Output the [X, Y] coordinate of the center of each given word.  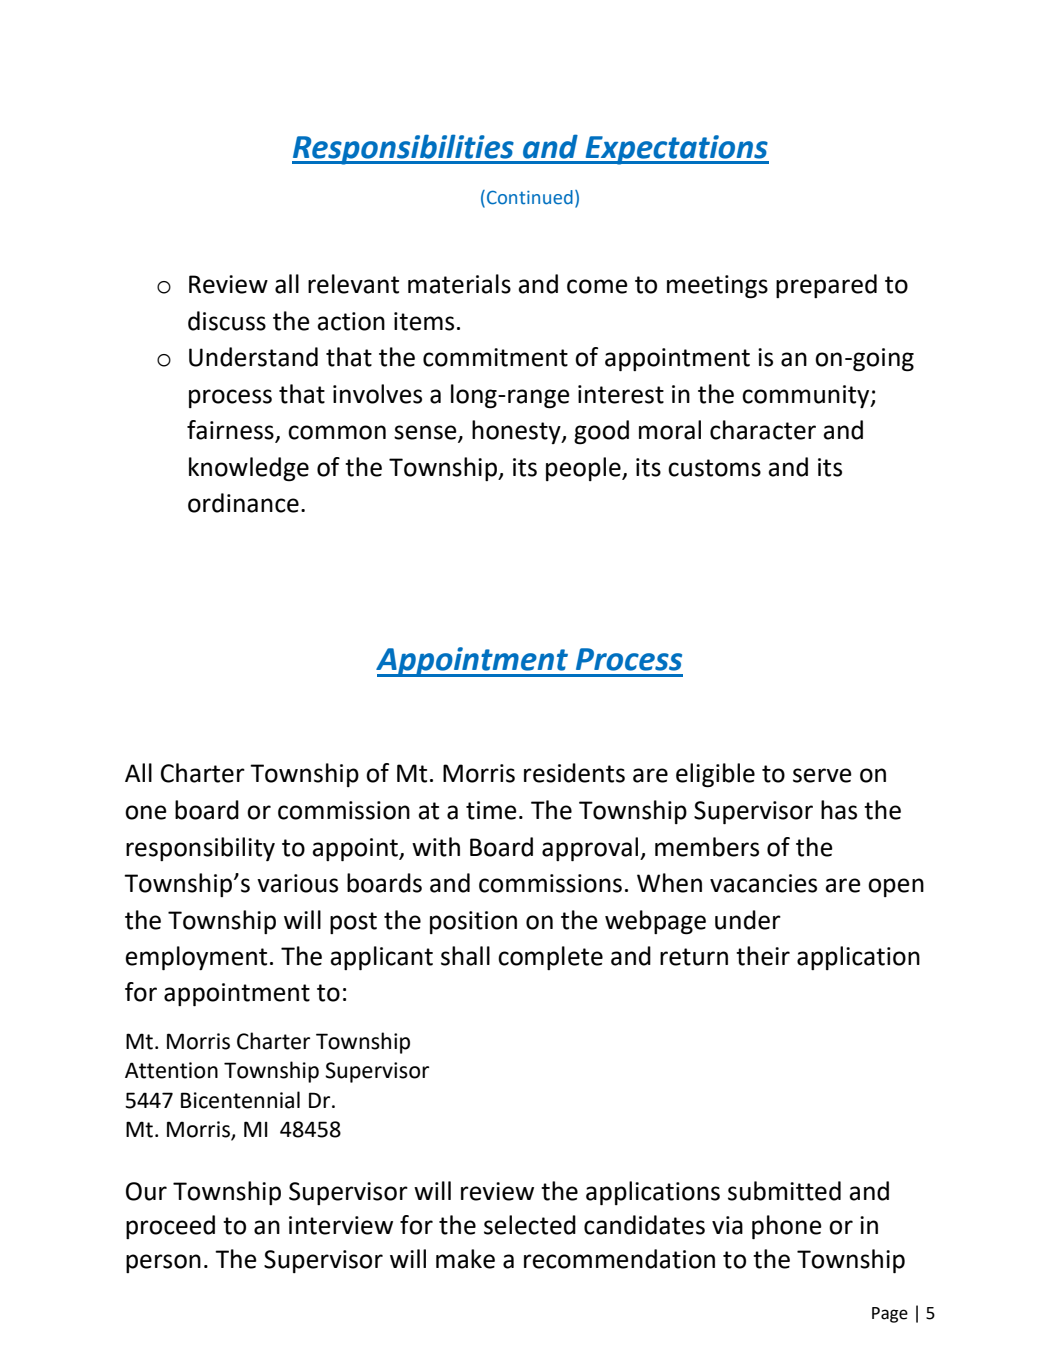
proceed [170, 1227]
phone [787, 1227]
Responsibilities [404, 149]
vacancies [763, 883]
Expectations [676, 150]
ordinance [243, 503]
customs [714, 468]
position [473, 922]
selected [530, 1225]
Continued [530, 197]
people [584, 469]
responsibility [200, 849]
